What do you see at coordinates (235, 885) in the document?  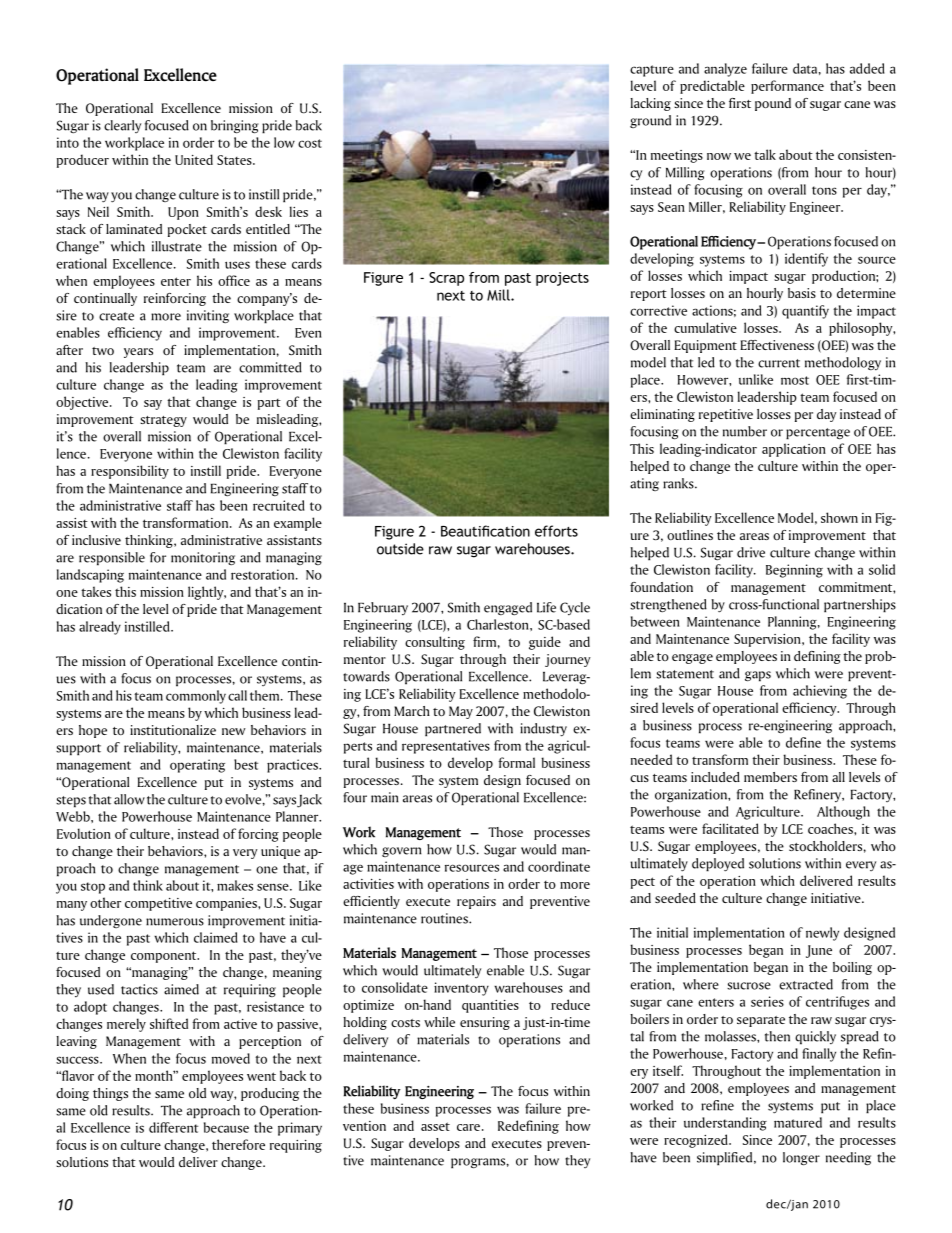 I see `makes` at bounding box center [235, 885].
